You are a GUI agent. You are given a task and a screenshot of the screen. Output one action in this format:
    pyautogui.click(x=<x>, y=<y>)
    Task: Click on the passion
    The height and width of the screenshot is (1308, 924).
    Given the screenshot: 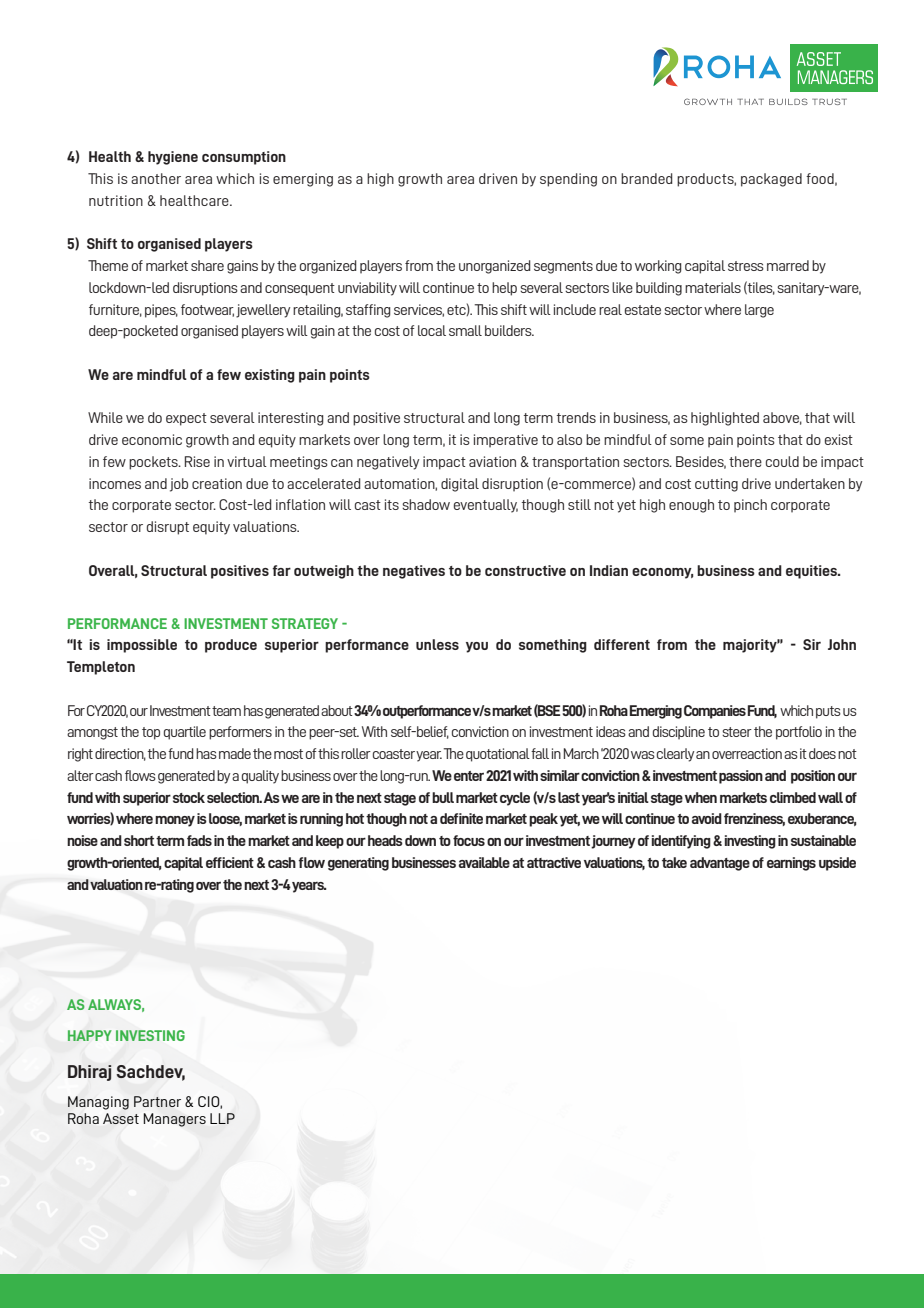 What is the action you would take?
    pyautogui.click(x=741, y=777)
